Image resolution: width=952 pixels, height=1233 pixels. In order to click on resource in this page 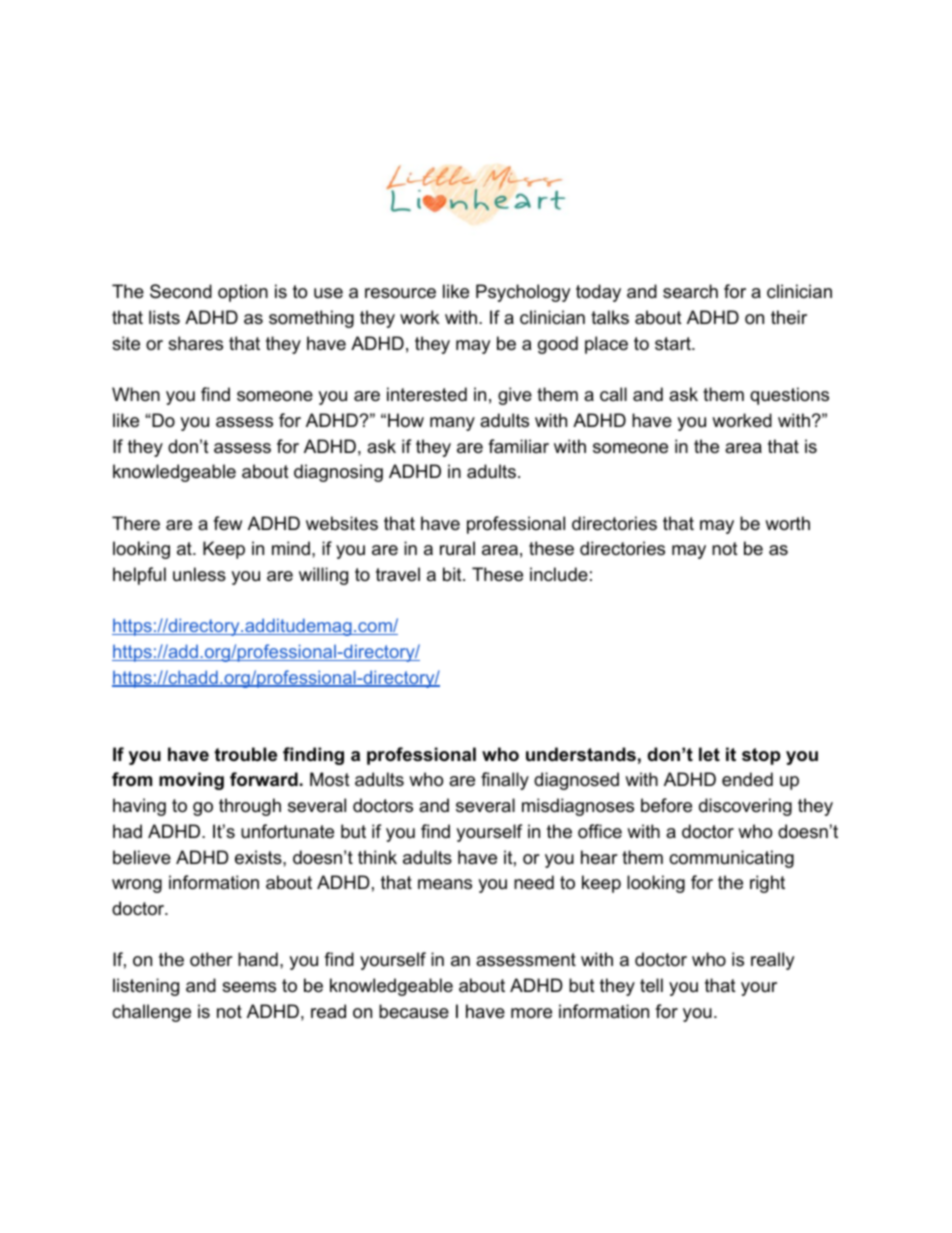, I will do `click(400, 293)`.
